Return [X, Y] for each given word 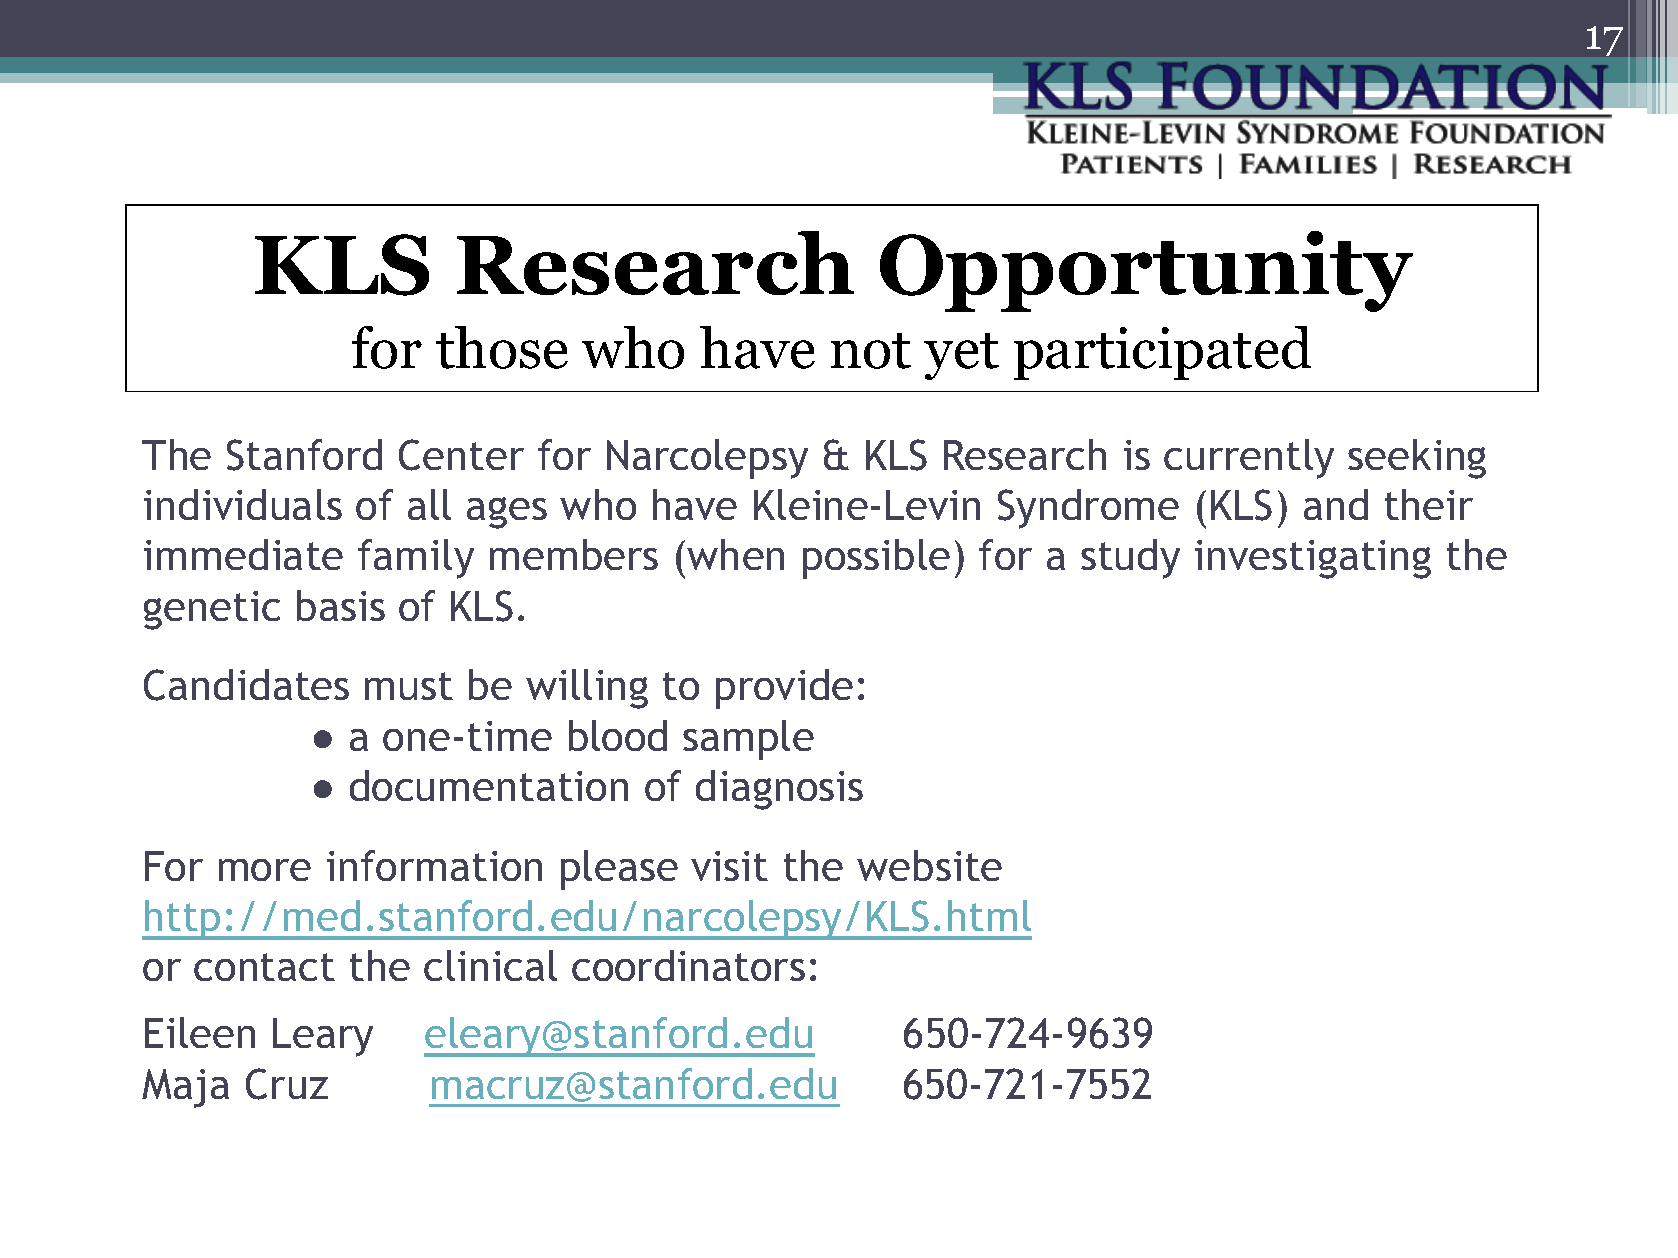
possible [876, 559]
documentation [489, 785]
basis [341, 605]
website [929, 865]
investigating [1313, 559]
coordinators [688, 965]
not [871, 351]
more [265, 870]
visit [729, 866]
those [502, 347]
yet [961, 356]
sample [748, 740]
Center [461, 455]
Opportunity [1146, 271]
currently [1249, 459]
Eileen [200, 1032]
